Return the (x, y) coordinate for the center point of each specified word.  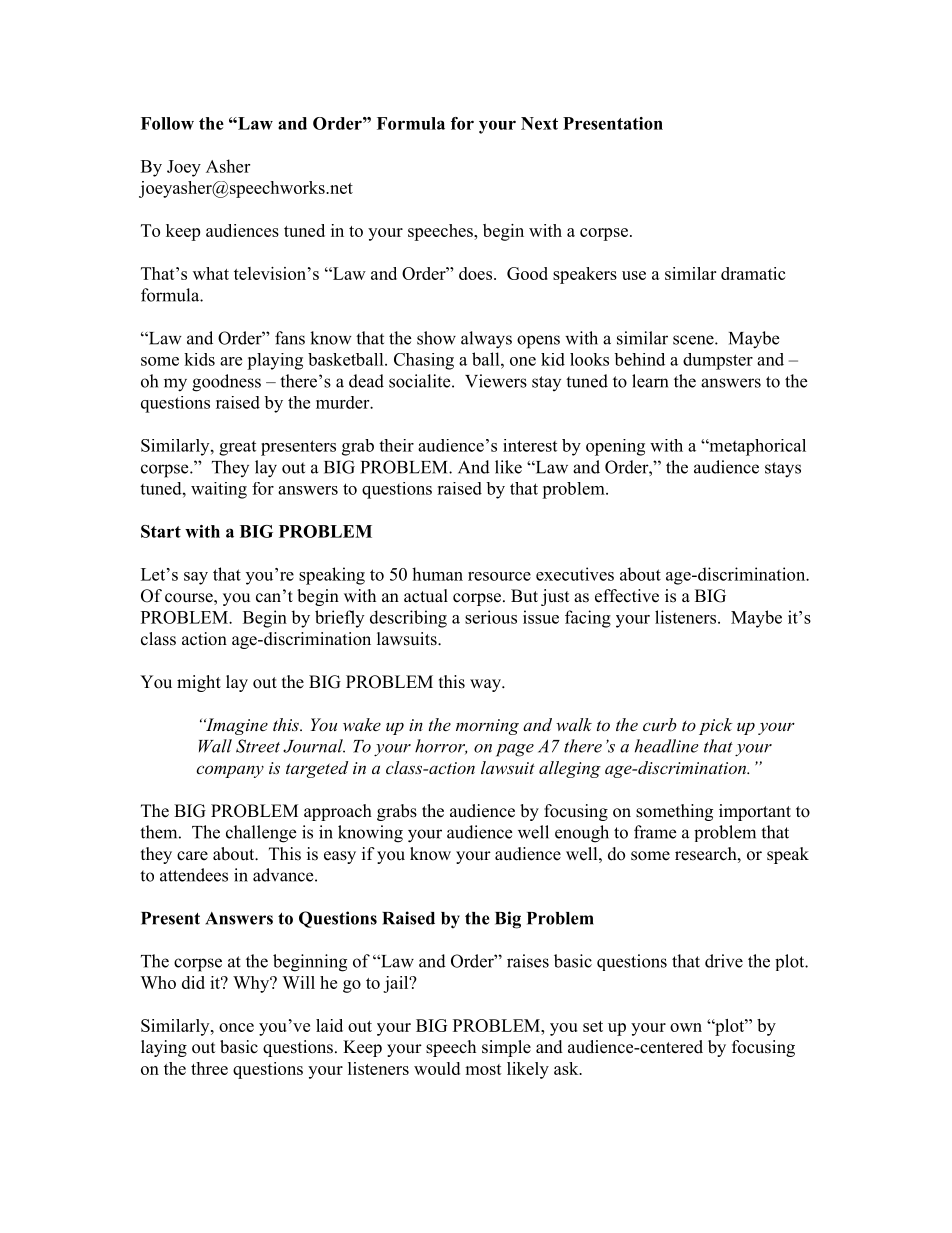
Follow (167, 123)
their (396, 445)
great (237, 448)
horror (441, 747)
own (686, 1027)
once (236, 1027)
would (437, 1068)
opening (615, 447)
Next (539, 123)
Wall (215, 746)
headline (667, 746)
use (634, 275)
